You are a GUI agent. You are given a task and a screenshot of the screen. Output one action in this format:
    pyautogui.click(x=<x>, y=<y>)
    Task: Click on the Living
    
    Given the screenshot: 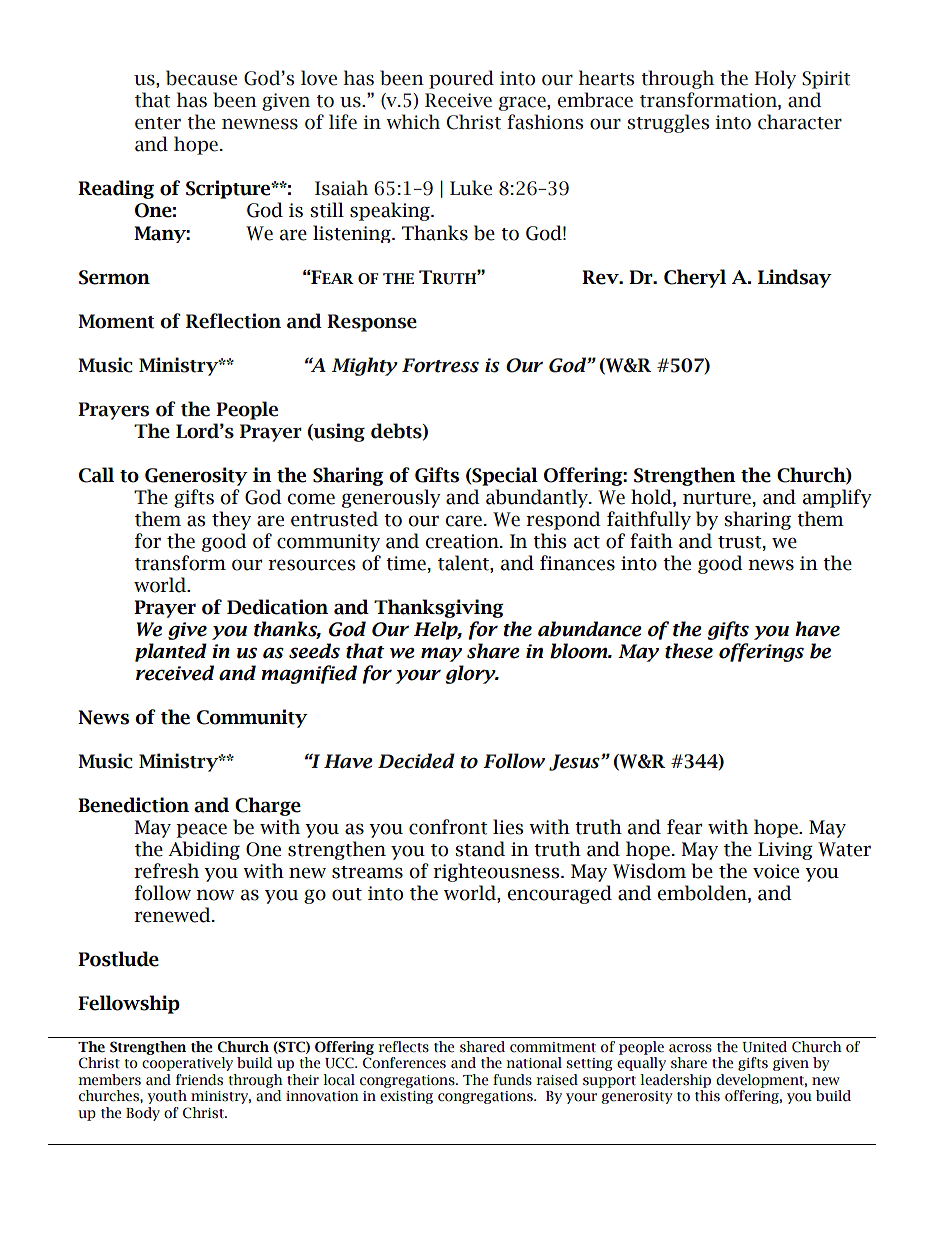 What is the action you would take?
    pyautogui.click(x=785, y=851)
